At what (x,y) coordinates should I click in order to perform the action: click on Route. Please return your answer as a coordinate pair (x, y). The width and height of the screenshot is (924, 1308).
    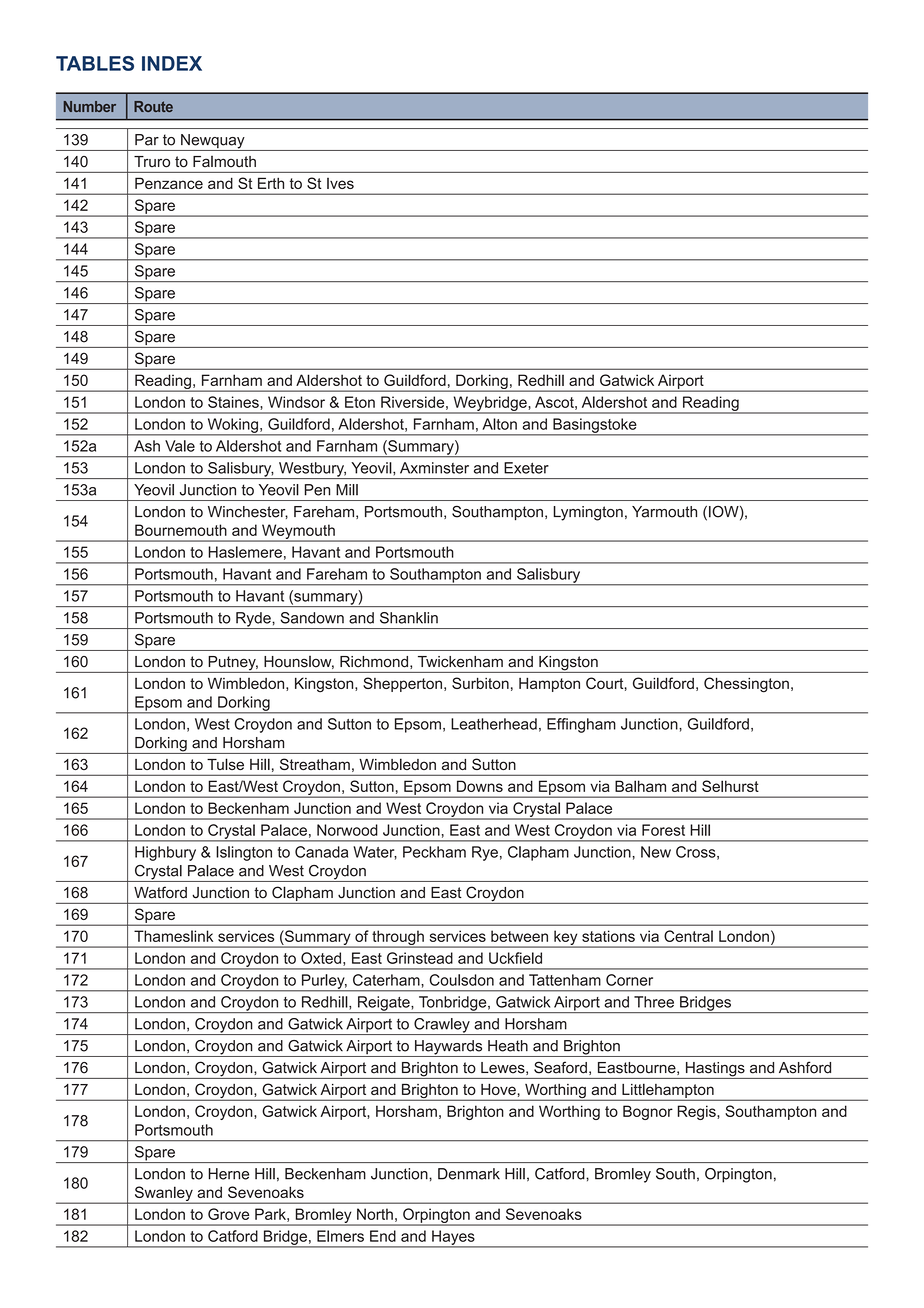
    Looking at the image, I should click on (153, 106).
